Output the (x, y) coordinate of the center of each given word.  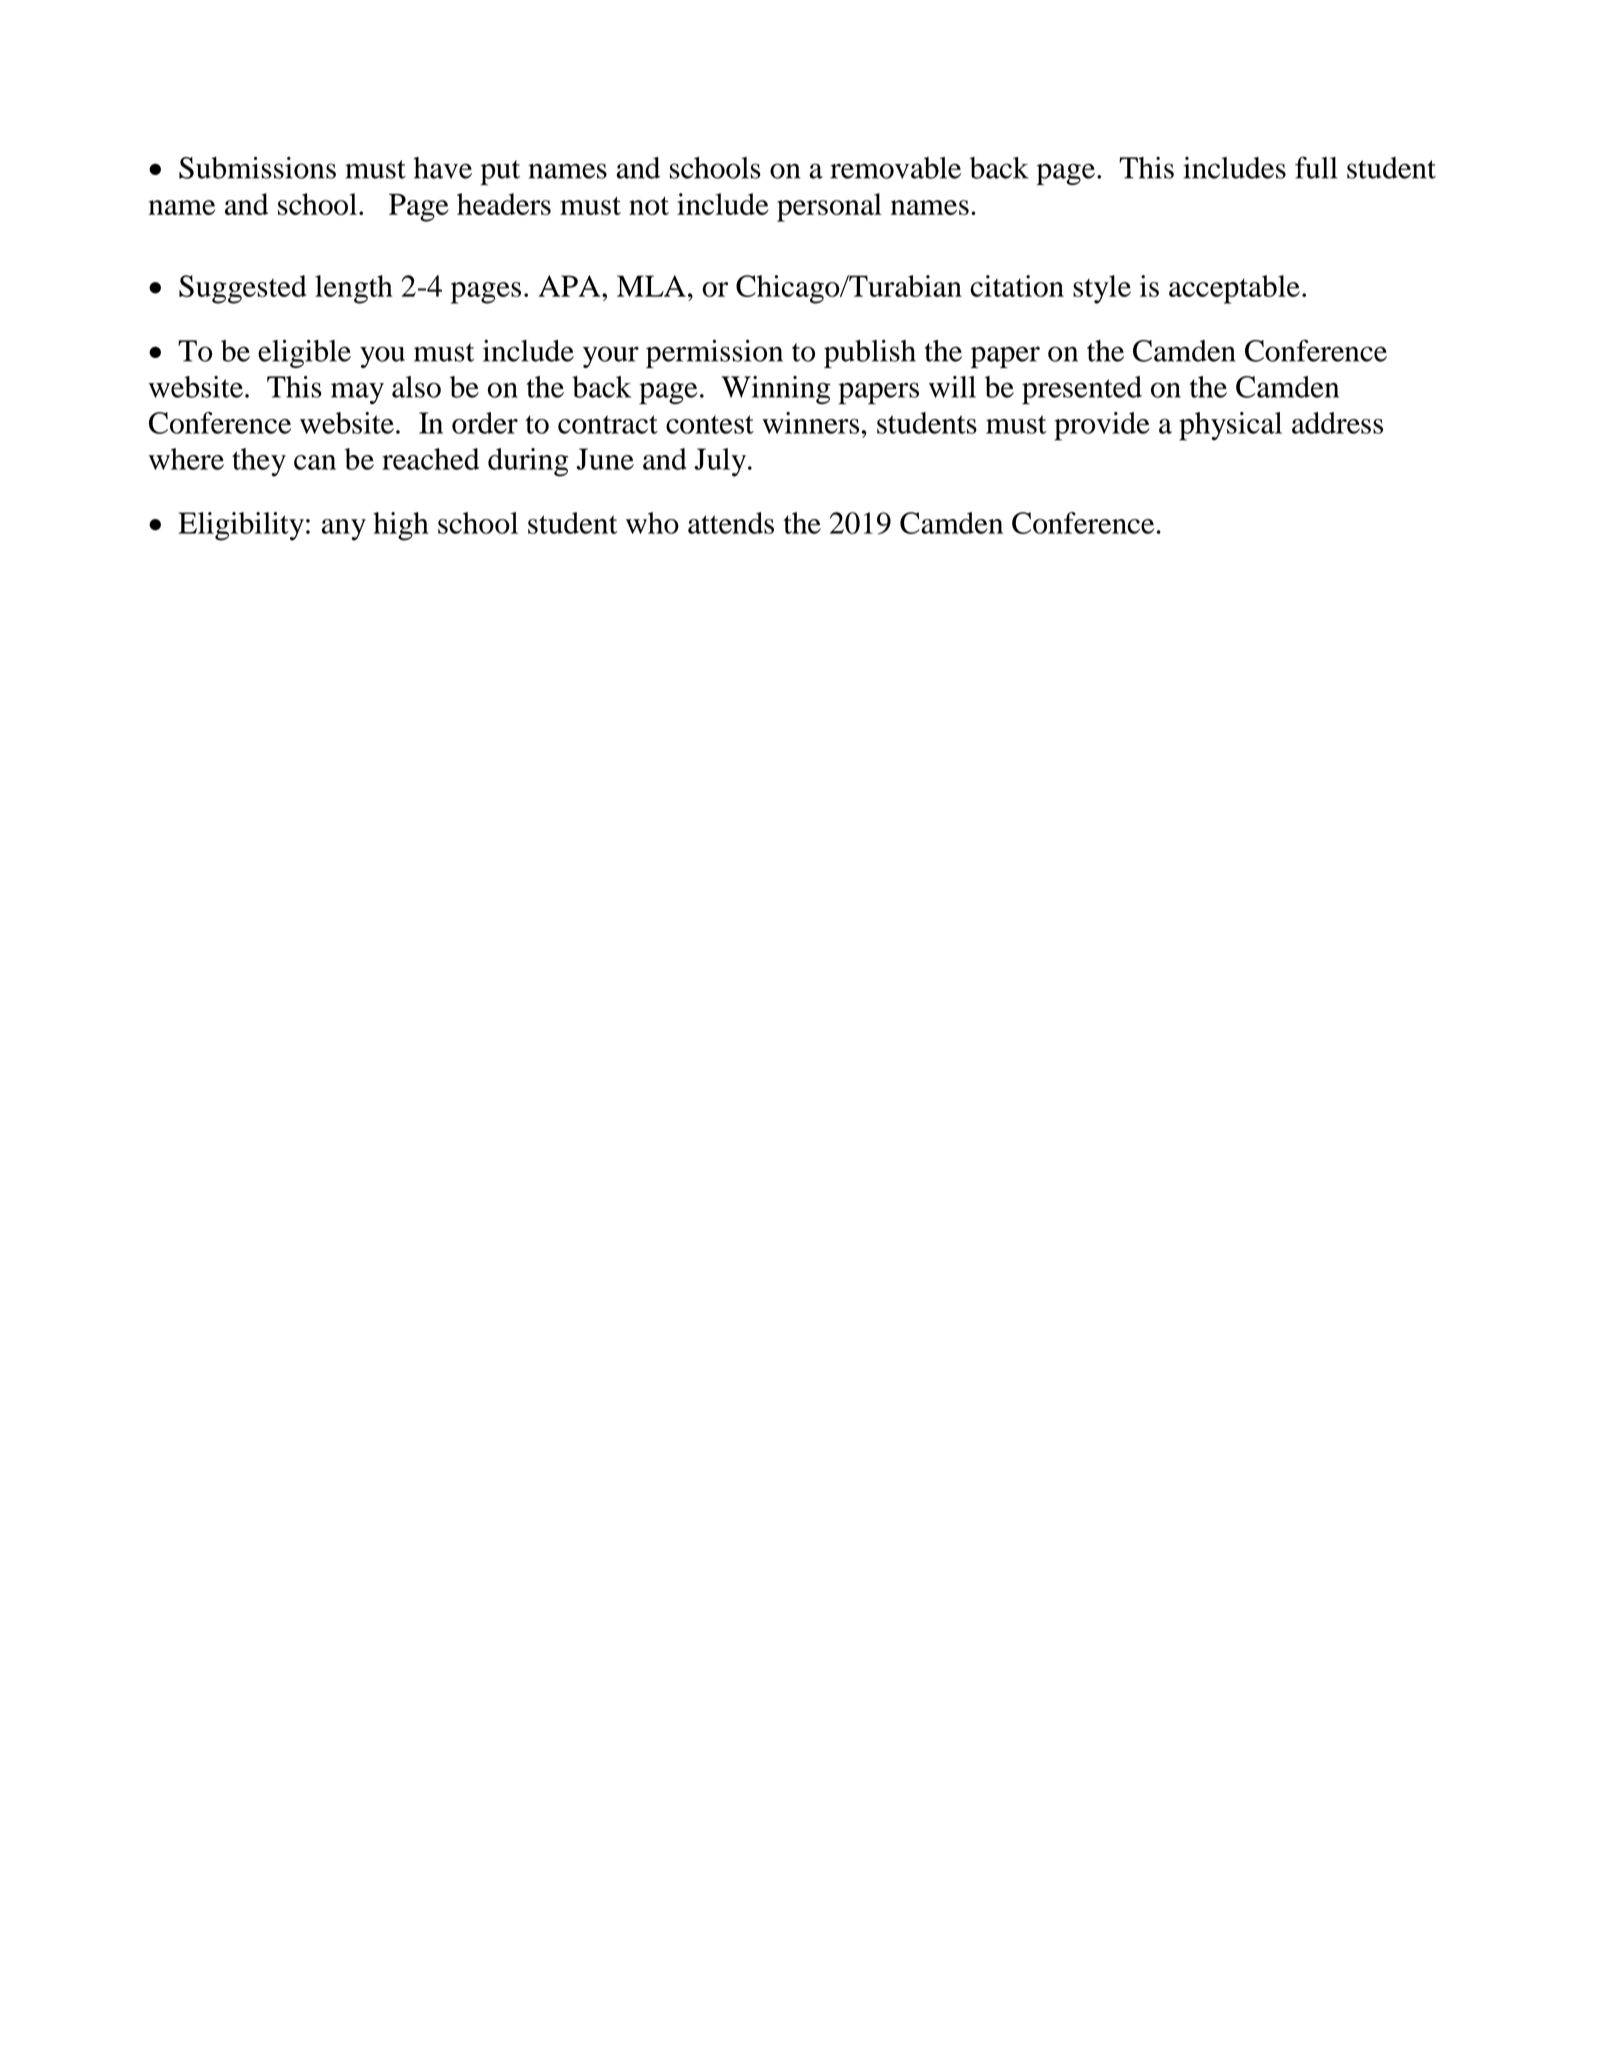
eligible (304, 353)
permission (714, 353)
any (343, 530)
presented (1082, 390)
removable (895, 168)
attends (731, 523)
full (1316, 167)
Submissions (257, 167)
